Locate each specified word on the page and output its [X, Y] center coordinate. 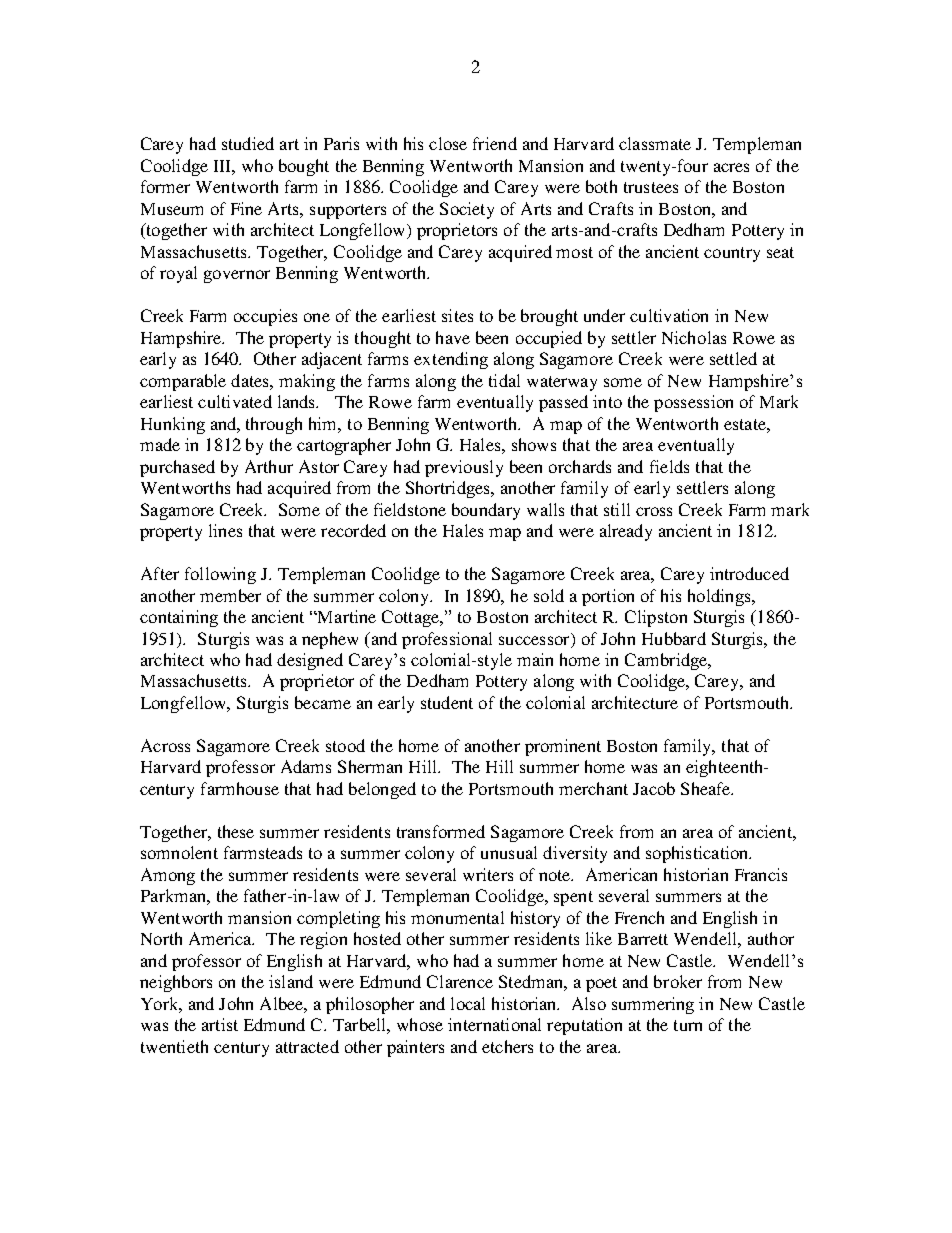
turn [688, 1025]
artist [220, 1024]
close [448, 143]
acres [731, 167]
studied [248, 143]
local [468, 1003]
